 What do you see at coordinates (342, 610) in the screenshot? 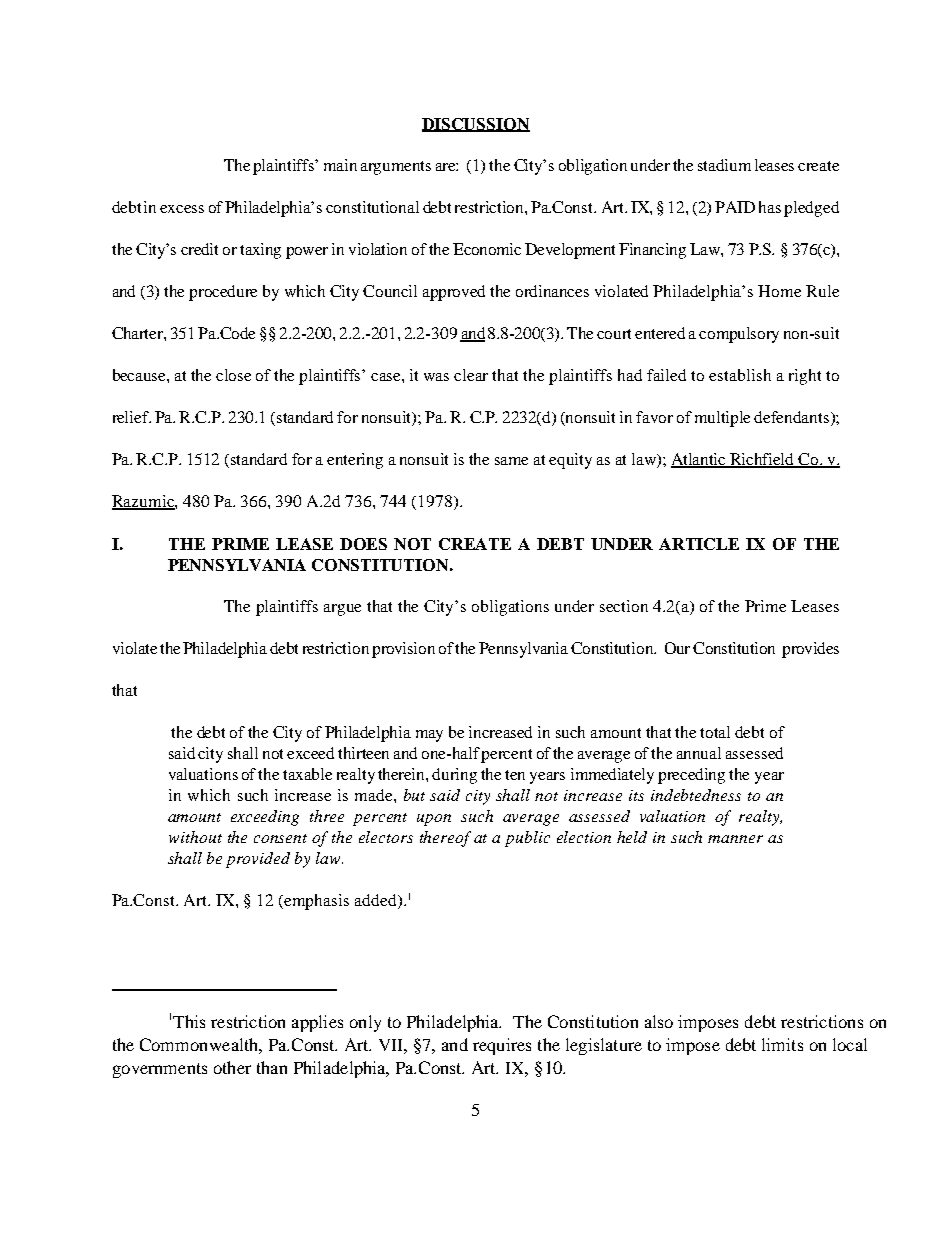
I see `argue` at bounding box center [342, 610].
